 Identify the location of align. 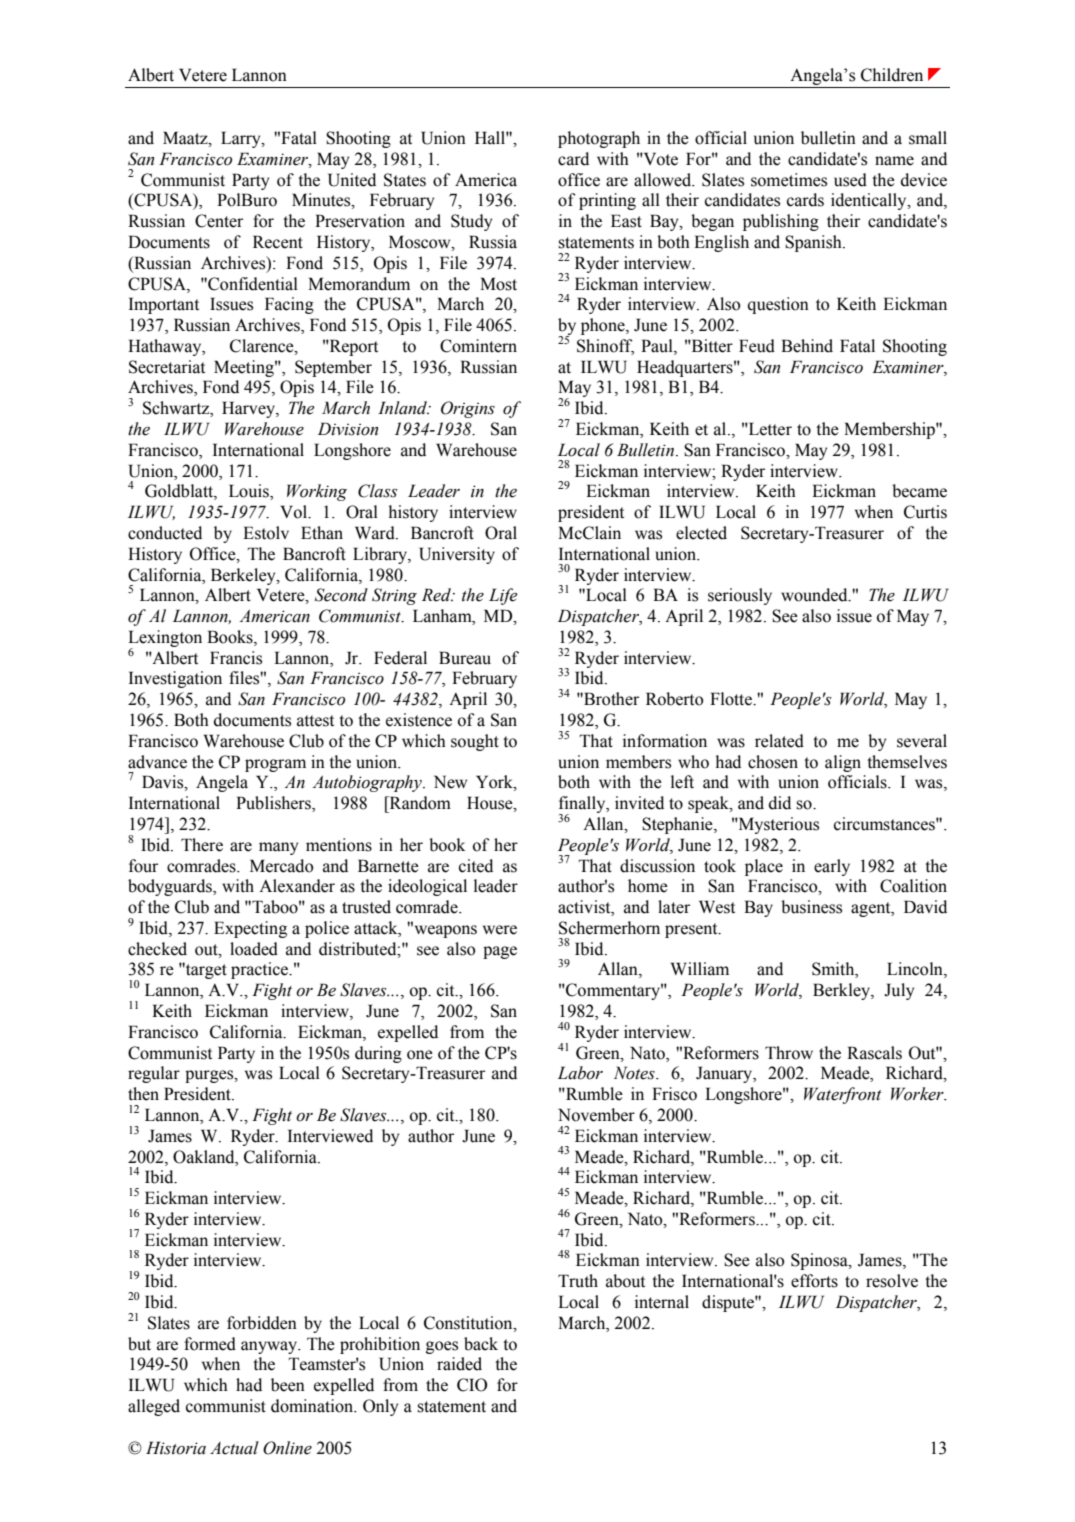
(843, 763).
